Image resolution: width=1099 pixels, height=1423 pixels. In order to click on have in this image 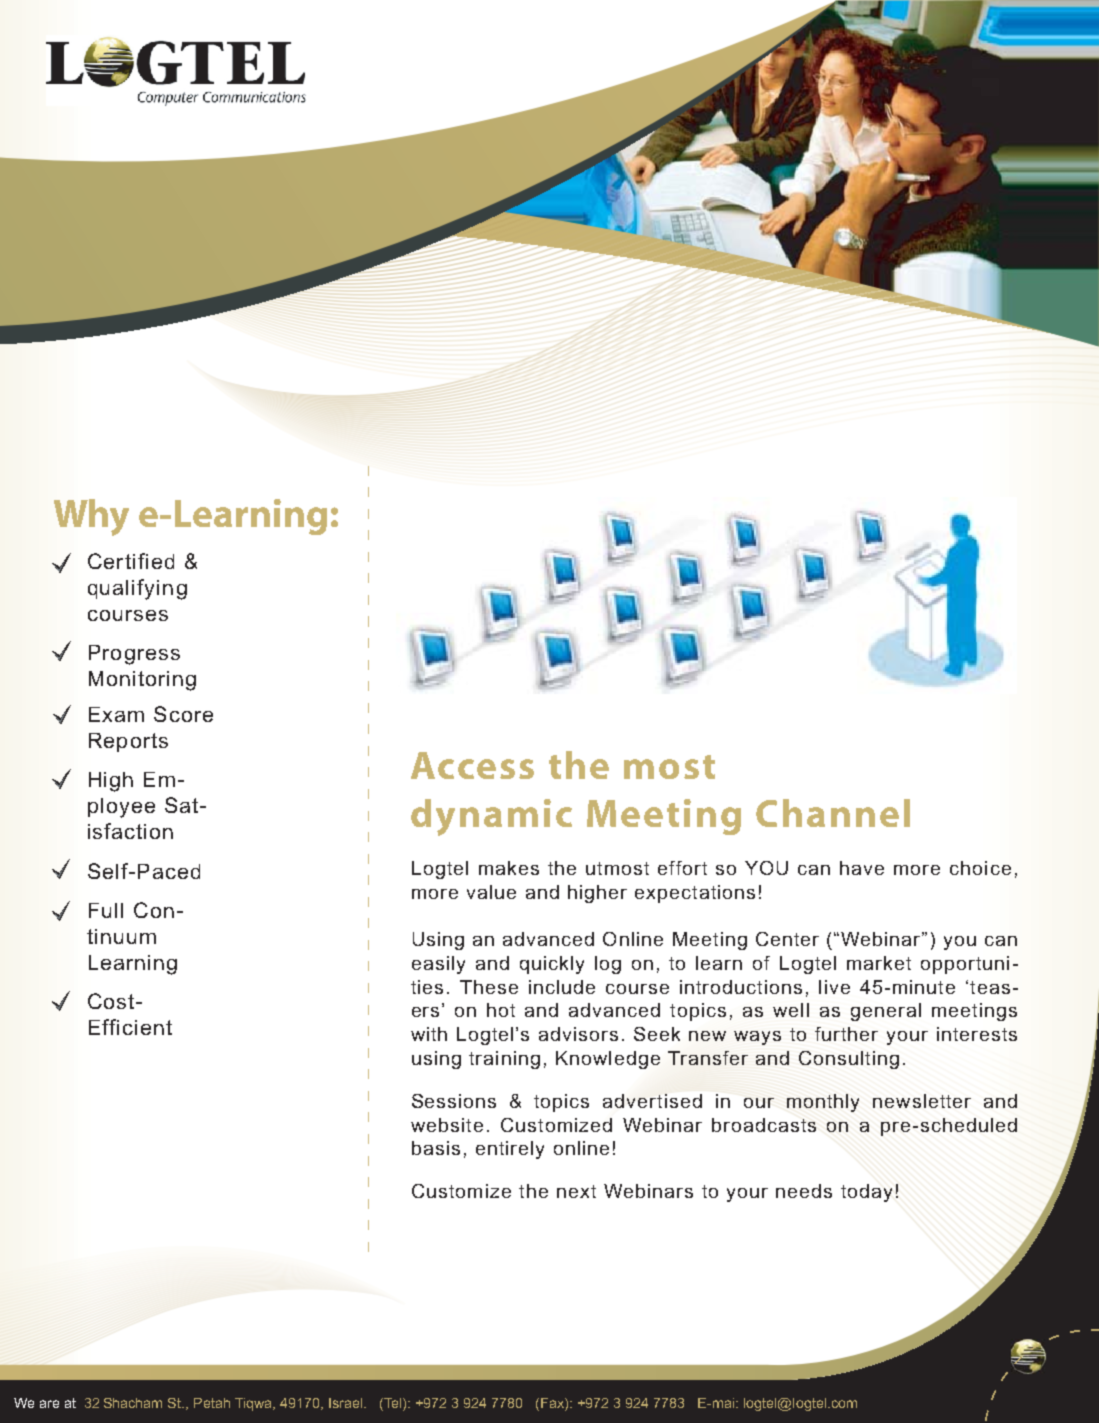, I will do `click(862, 868)`.
